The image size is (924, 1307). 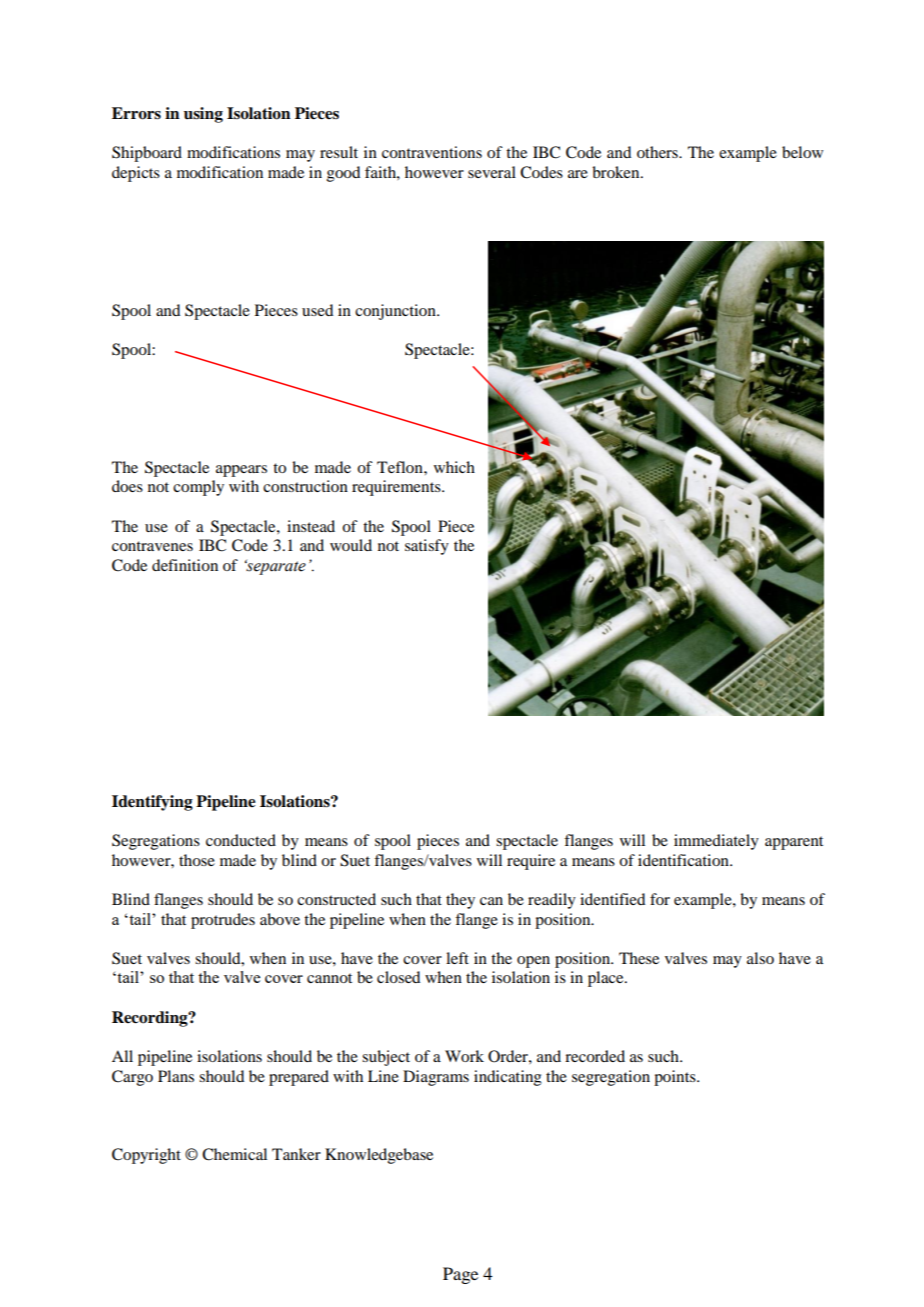 What do you see at coordinates (716, 842) in the screenshot?
I see `immediately` at bounding box center [716, 842].
